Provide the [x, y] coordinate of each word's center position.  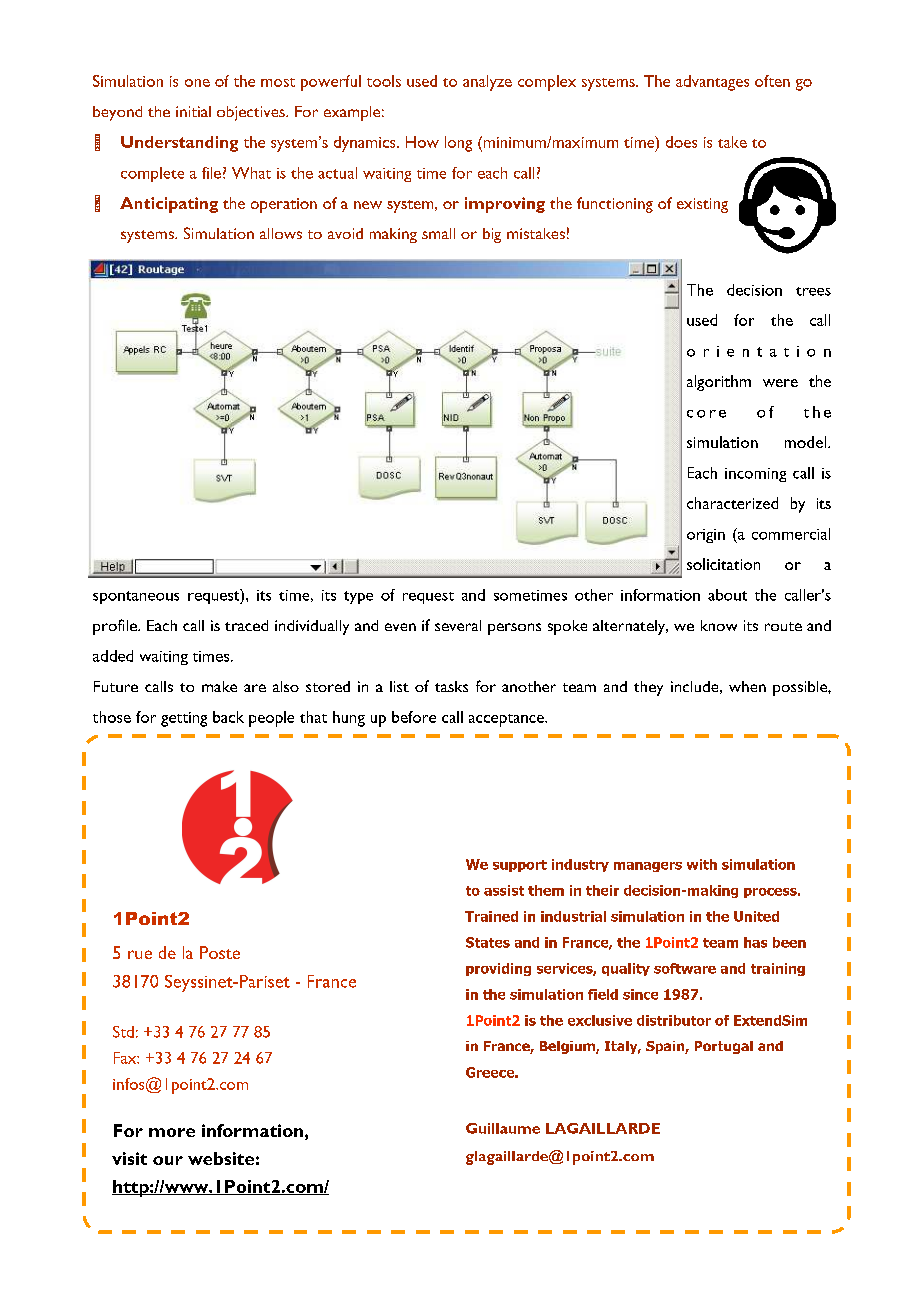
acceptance [507, 720]
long [458, 144]
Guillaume [503, 1128]
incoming [755, 475]
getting [184, 719]
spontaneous [136, 597]
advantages [712, 83]
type [358, 597]
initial [193, 111]
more [172, 1132]
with [702, 864]
